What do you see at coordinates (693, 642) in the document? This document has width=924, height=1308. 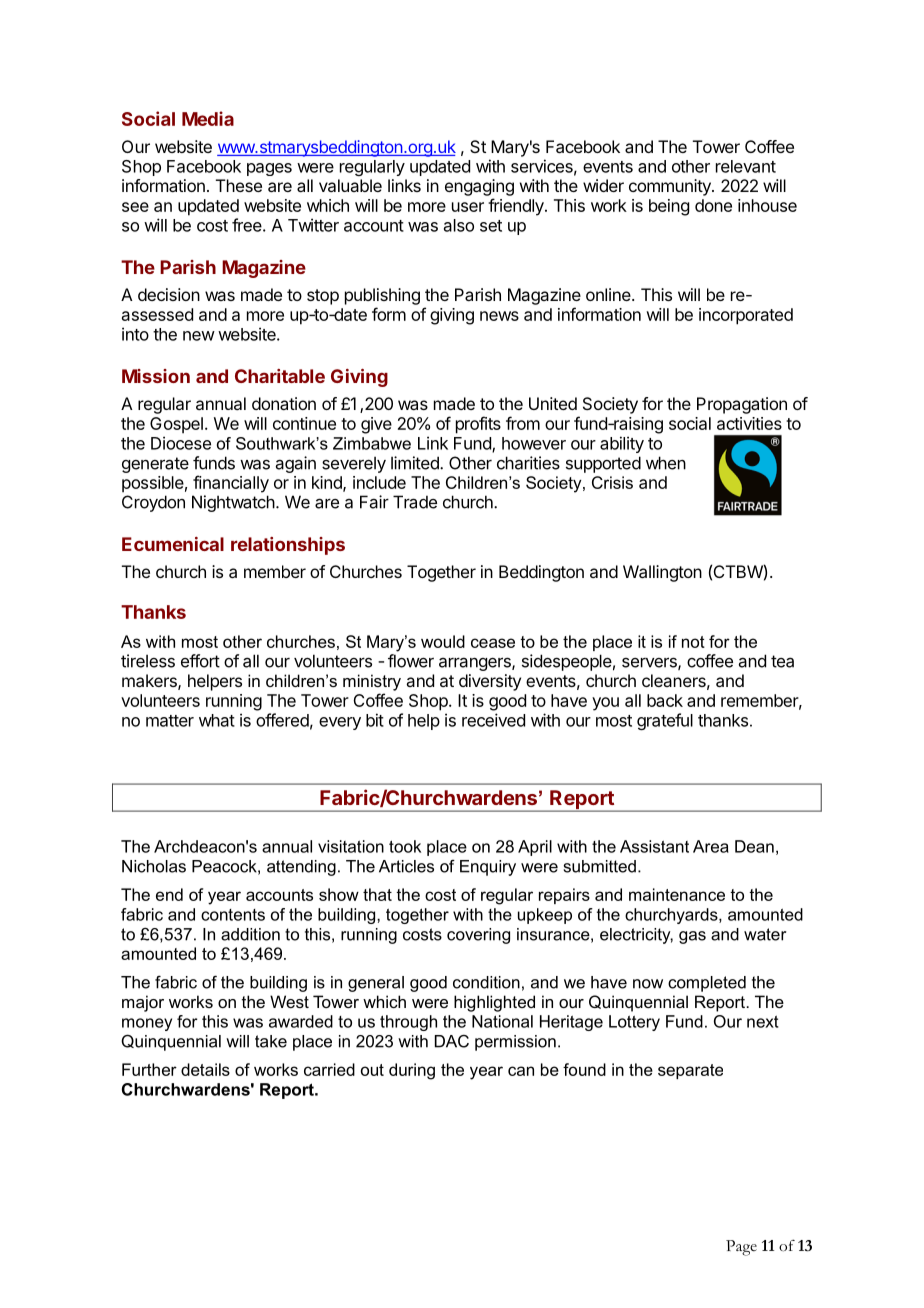 I see `not` at bounding box center [693, 642].
